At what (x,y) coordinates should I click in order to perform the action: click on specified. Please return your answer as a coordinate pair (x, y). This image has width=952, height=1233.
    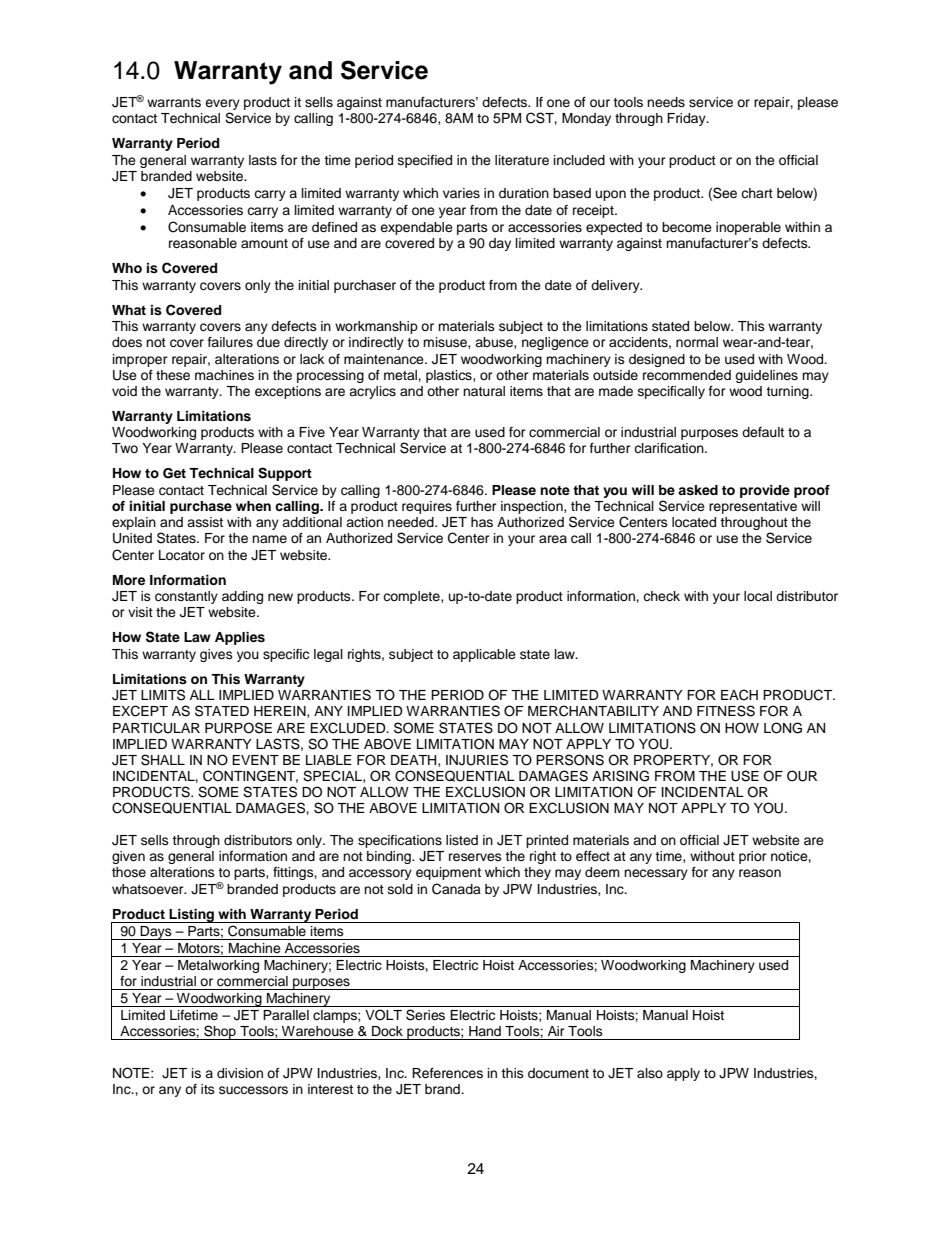
    Looking at the image, I should click on (425, 161).
